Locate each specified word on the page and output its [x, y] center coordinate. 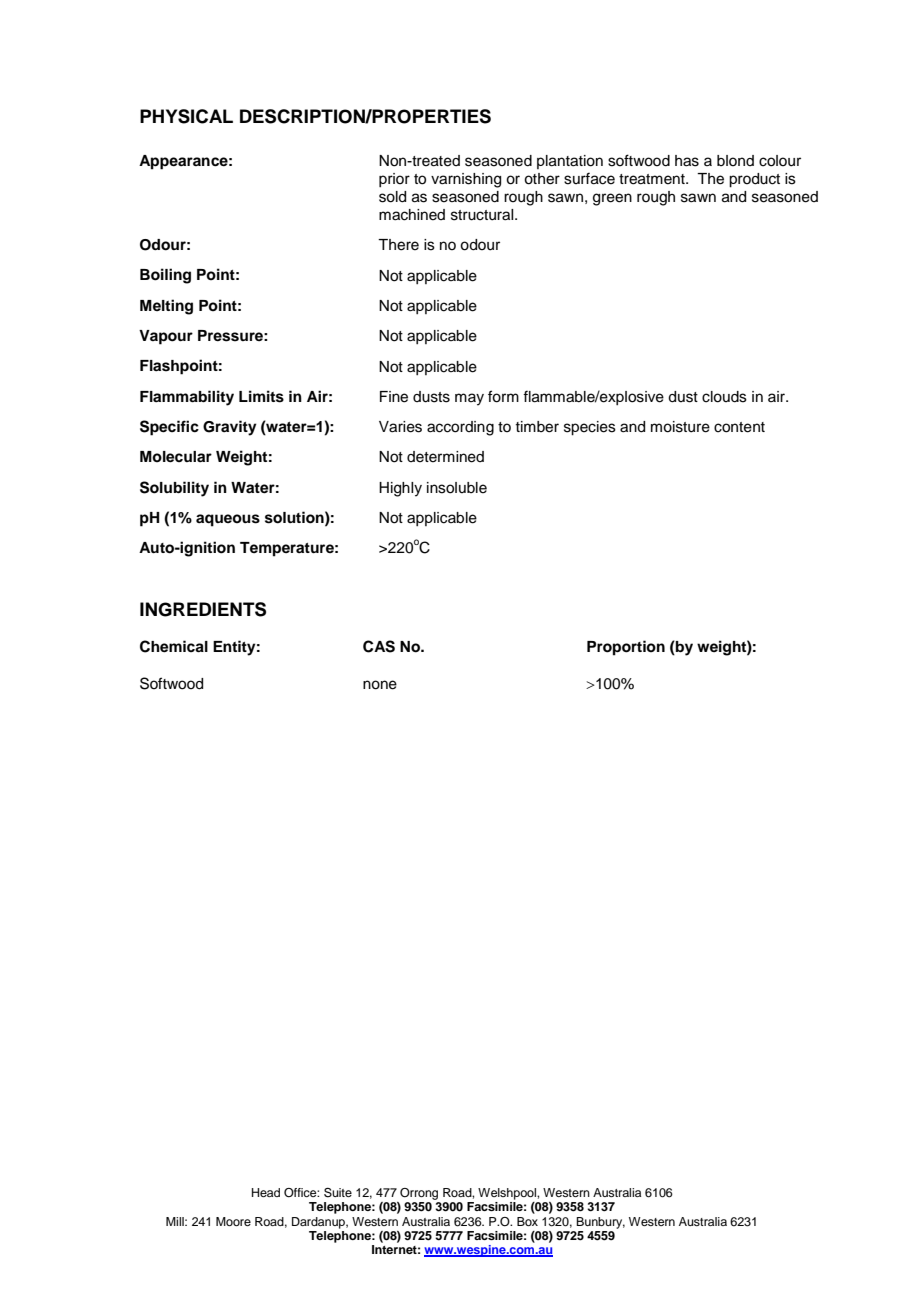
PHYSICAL [186, 116]
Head [266, 1192]
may [469, 399]
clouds [724, 397]
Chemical [174, 646]
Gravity [230, 428]
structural [483, 215]
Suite [338, 1193]
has [687, 161]
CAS [379, 646]
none [380, 685]
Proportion [626, 648]
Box [527, 1221]
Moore [233, 1221]
